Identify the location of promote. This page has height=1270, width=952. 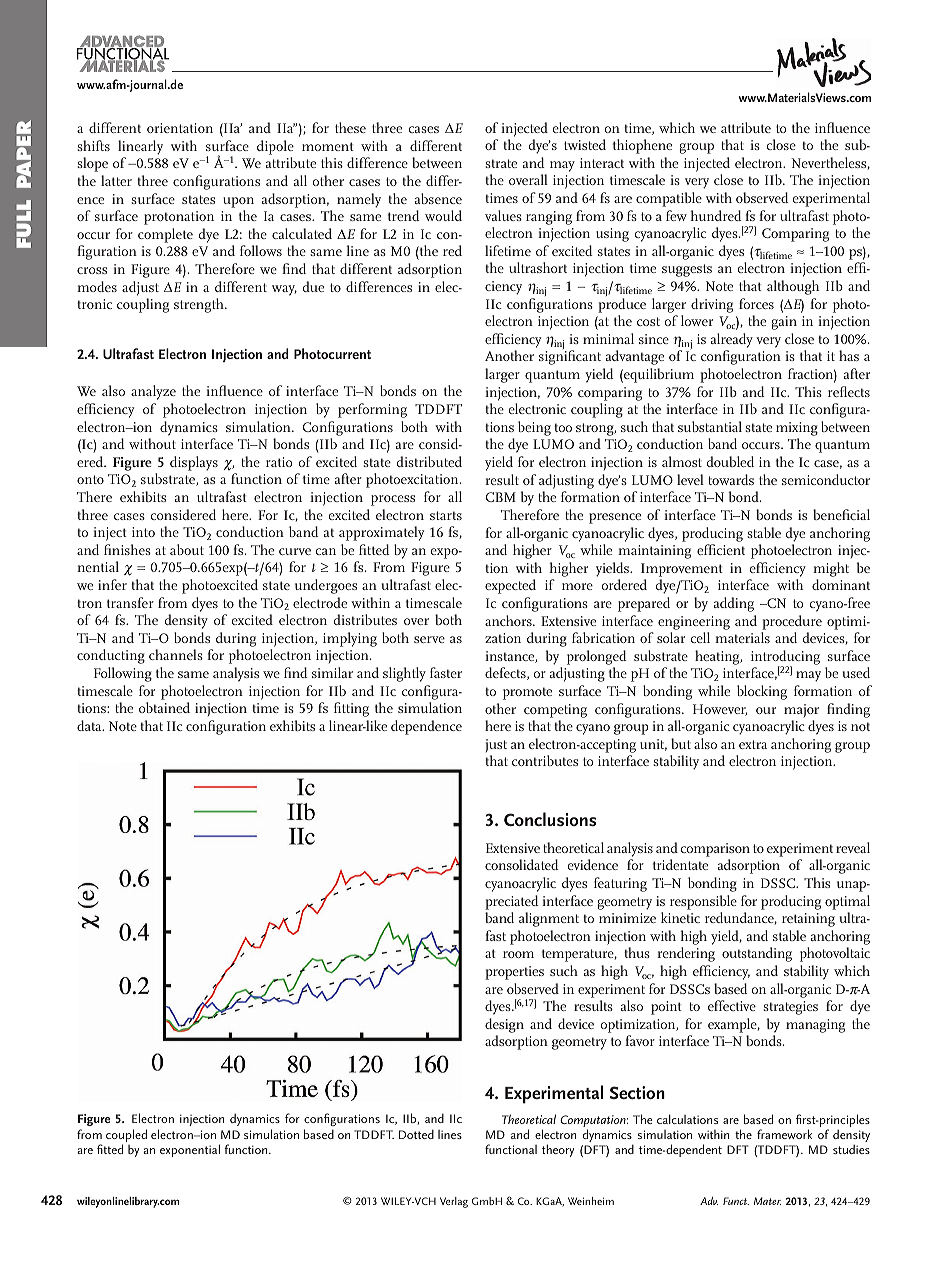
(527, 693).
